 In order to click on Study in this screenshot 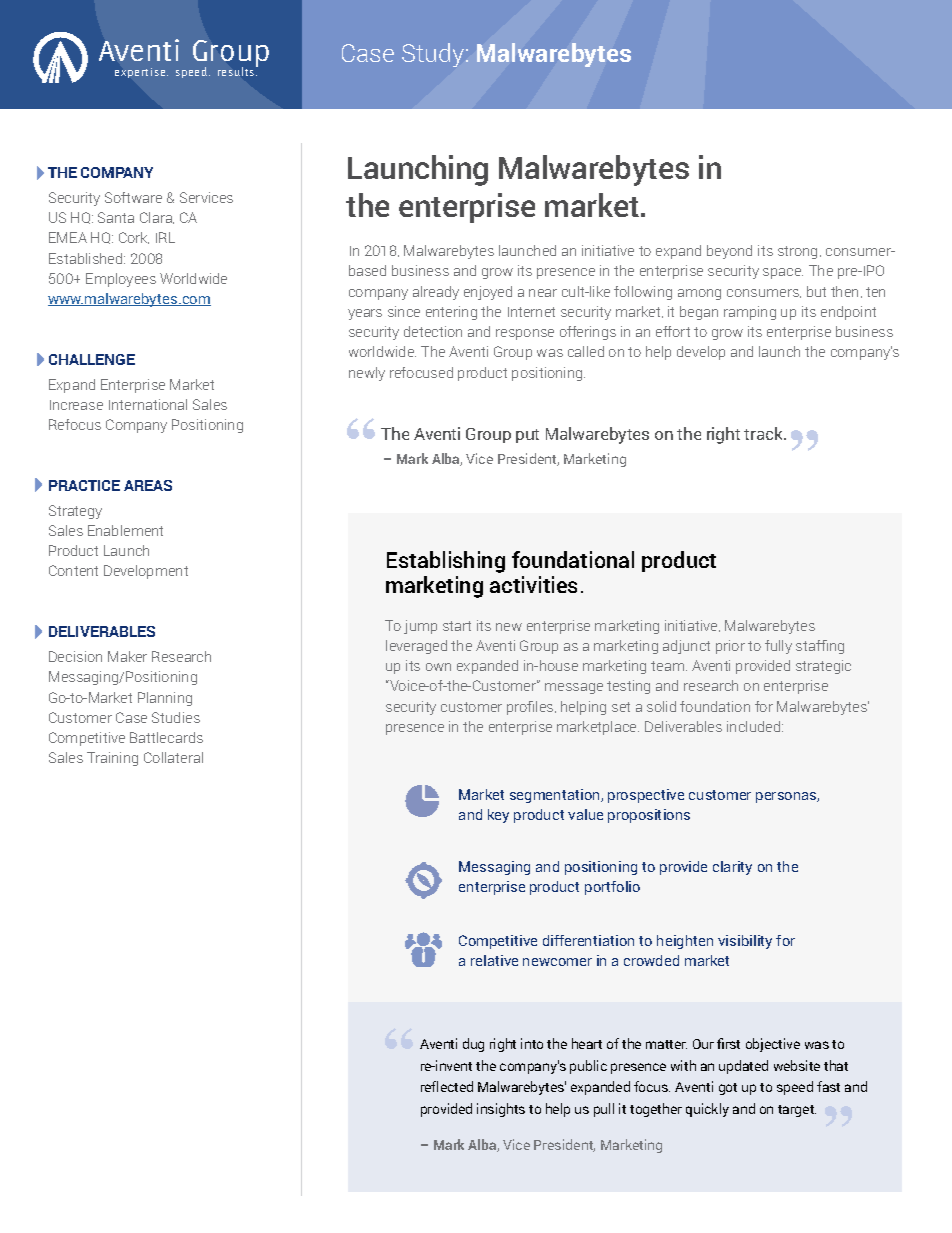, I will do `click(434, 55)`.
